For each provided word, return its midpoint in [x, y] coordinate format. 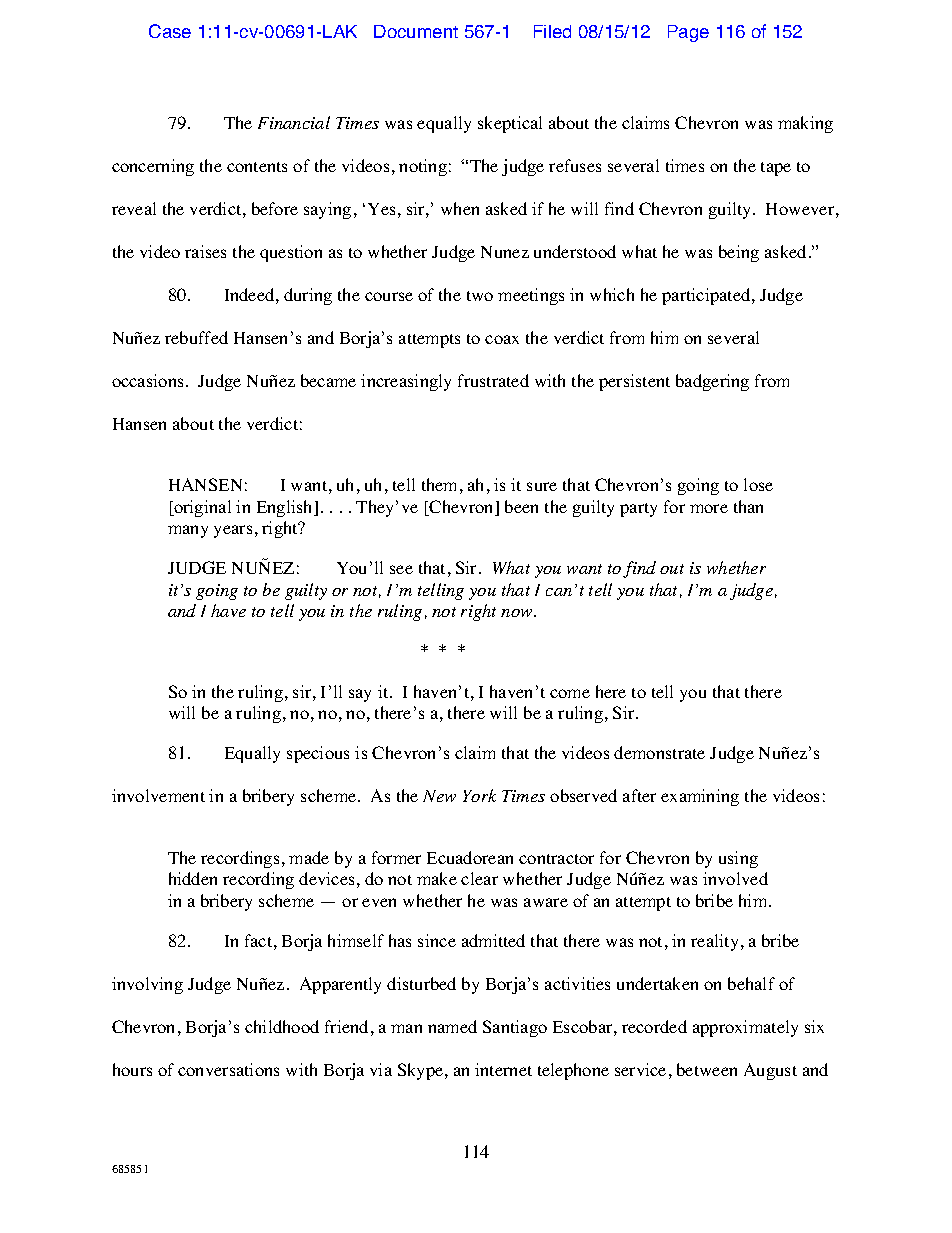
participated [707, 296]
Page [688, 33]
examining [700, 797]
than [748, 506]
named [452, 1026]
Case [170, 31]
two [480, 296]
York [479, 795]
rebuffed [196, 337]
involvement [158, 795]
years [233, 531]
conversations [228, 1069]
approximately [745, 1028]
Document [416, 31]
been [521, 506]
